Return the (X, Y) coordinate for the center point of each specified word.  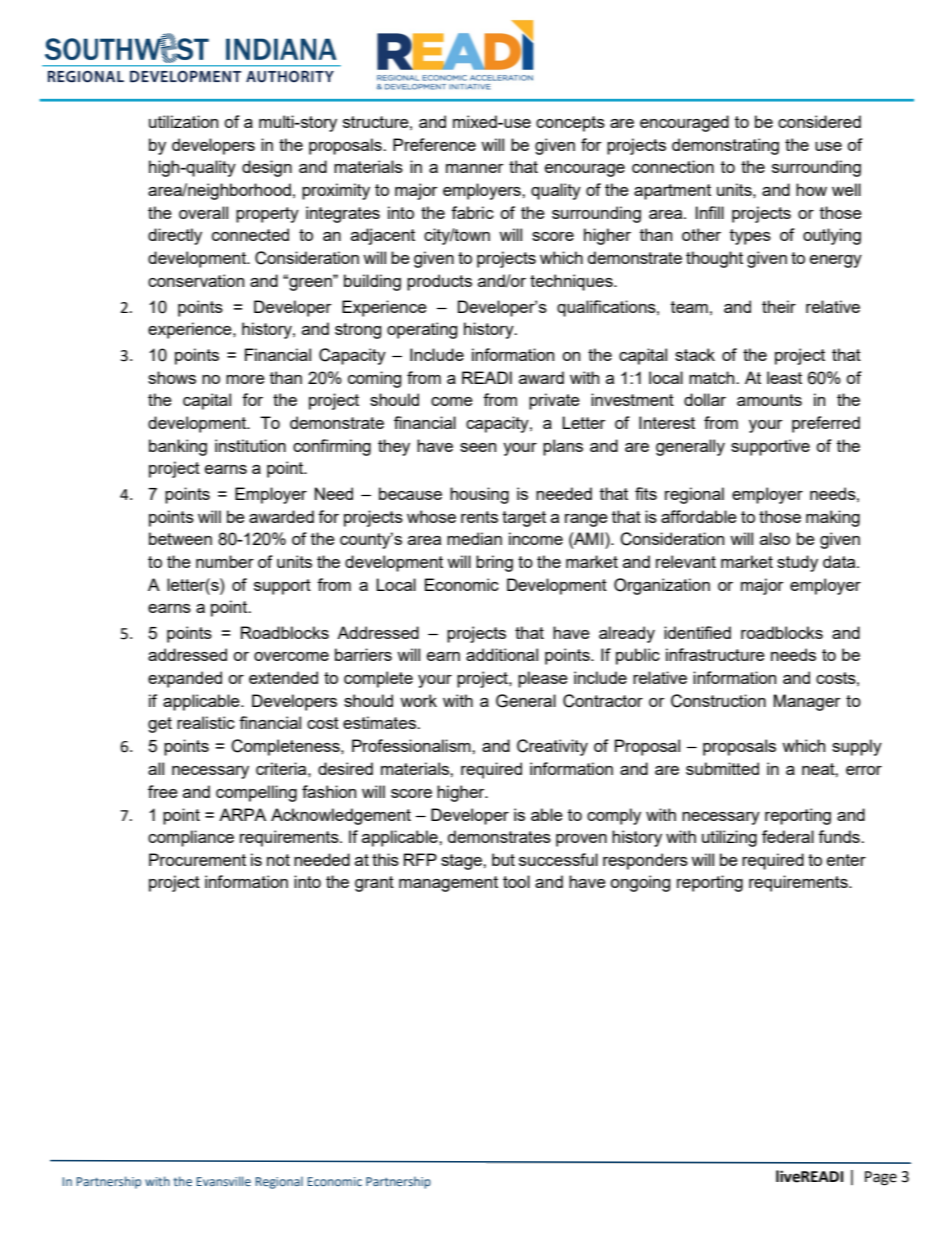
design (267, 168)
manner (475, 168)
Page (881, 1178)
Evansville (223, 1181)
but (503, 859)
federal (788, 836)
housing (479, 495)
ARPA (242, 814)
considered (819, 121)
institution (250, 445)
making (833, 518)
